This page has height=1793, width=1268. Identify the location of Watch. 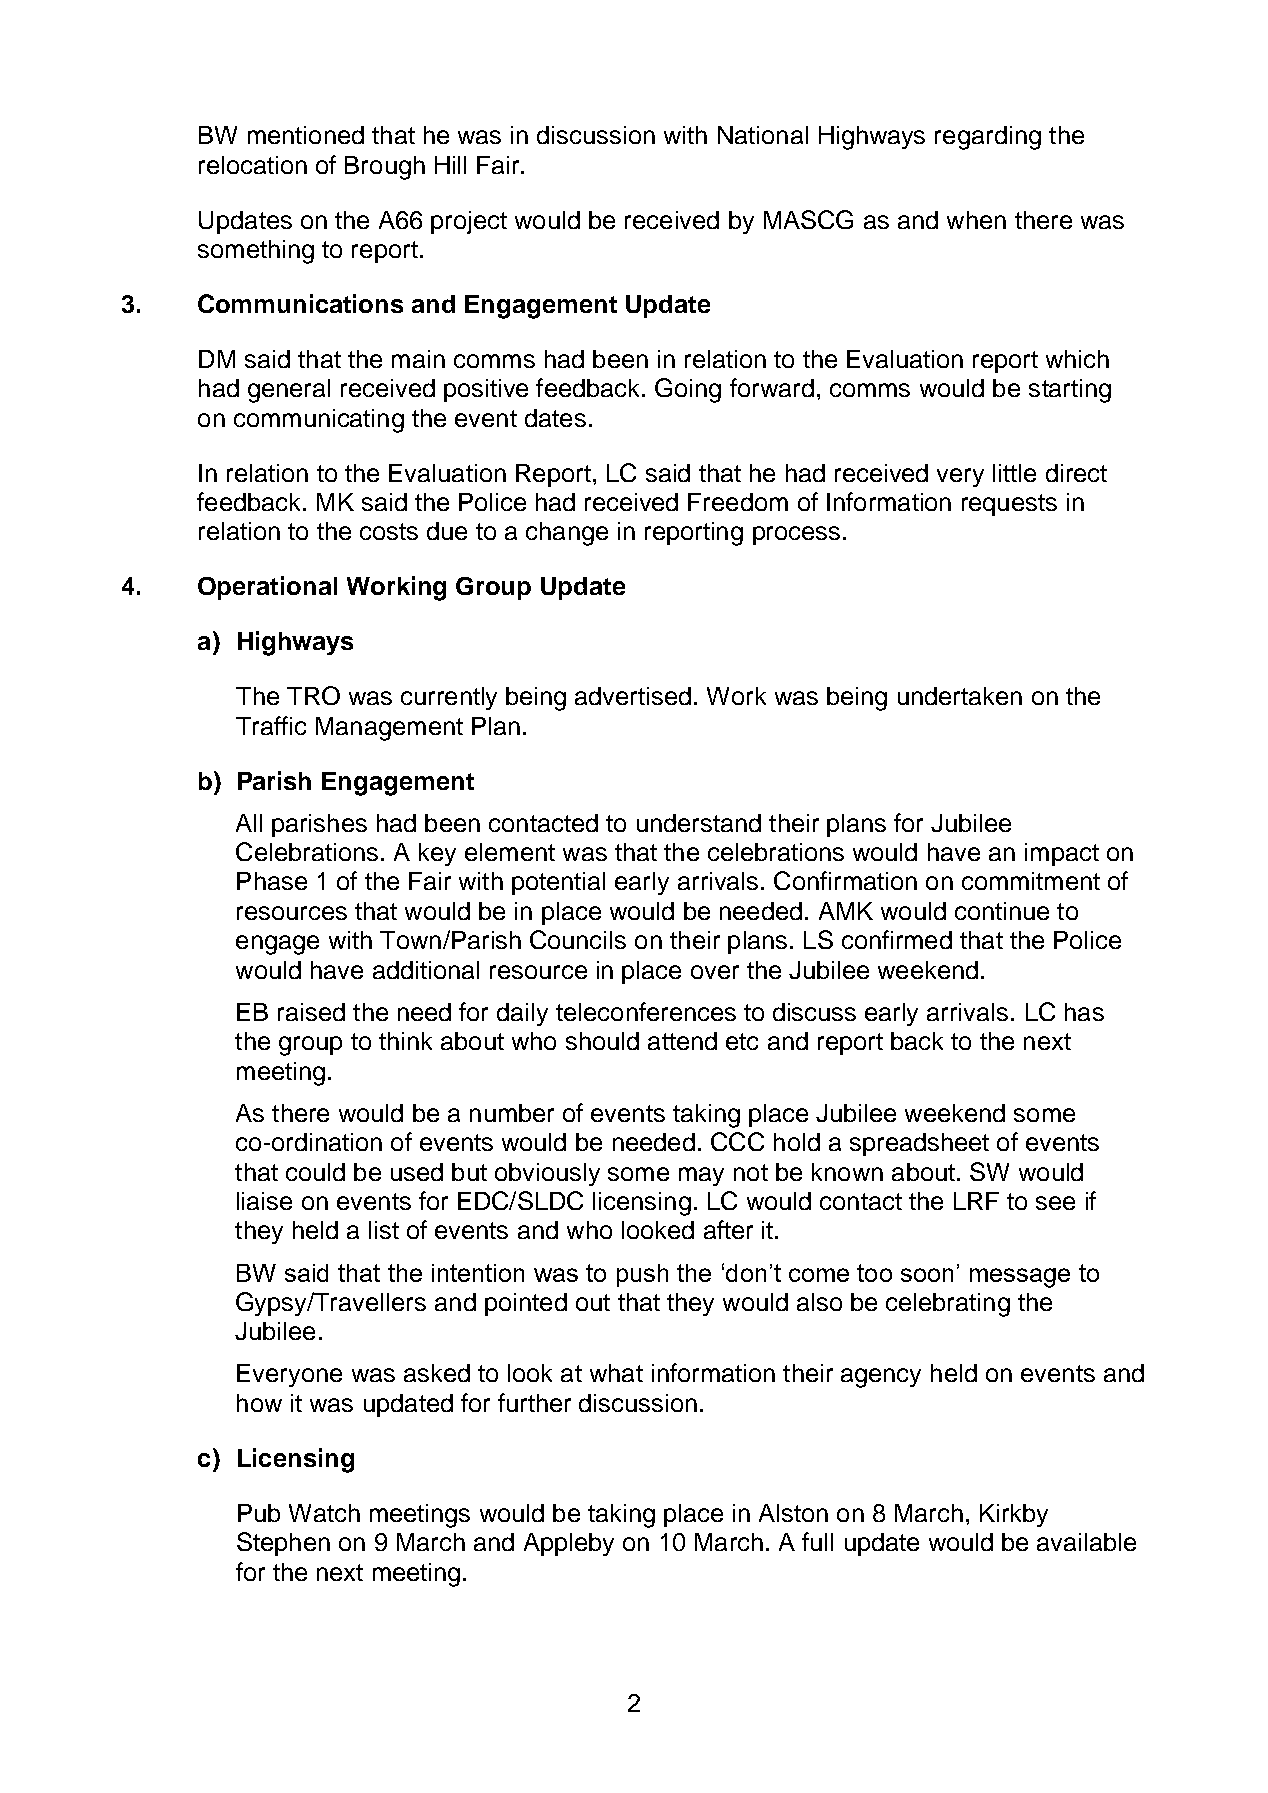
(324, 1513).
